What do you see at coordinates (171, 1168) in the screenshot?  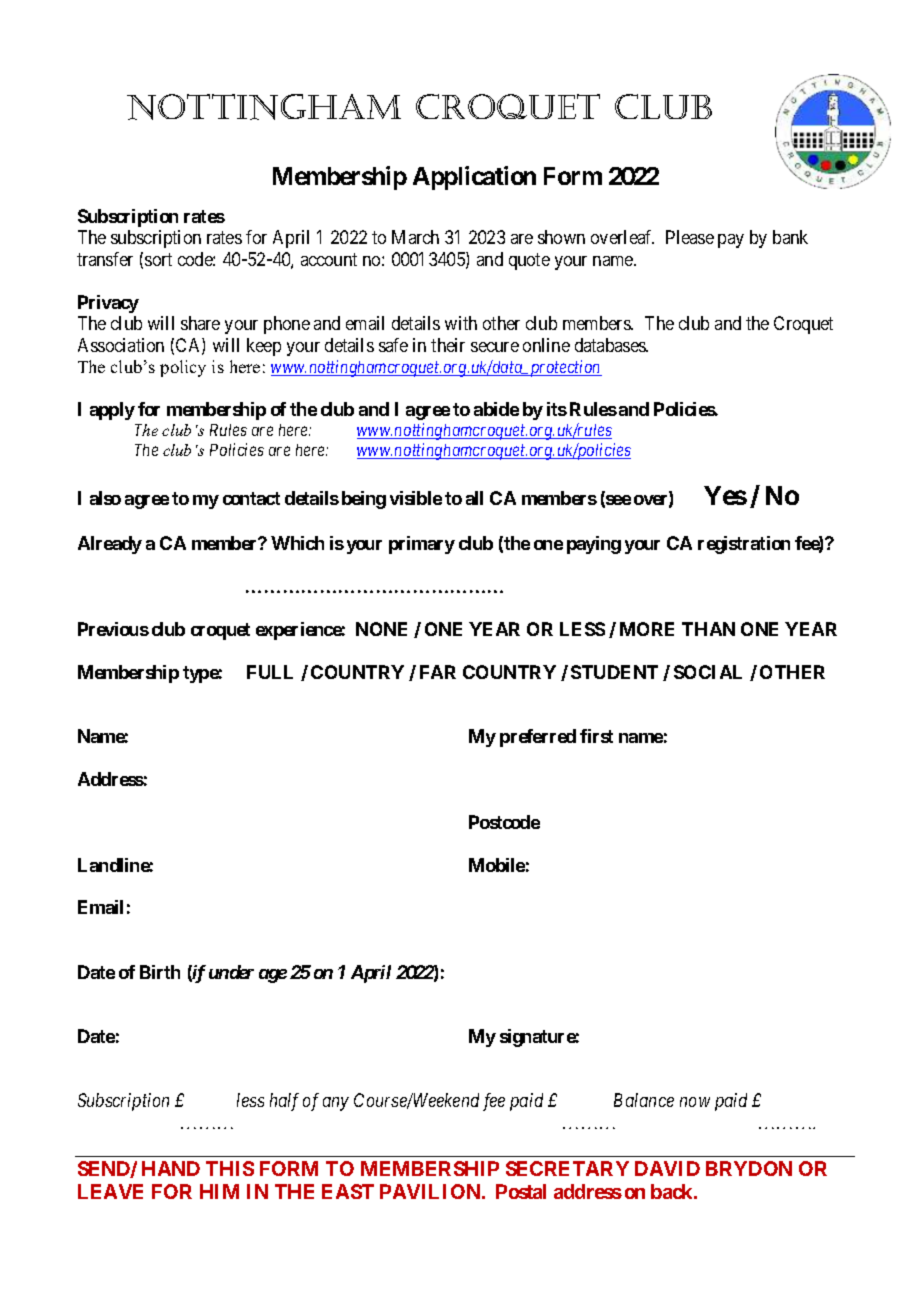 I see `HAND` at bounding box center [171, 1168].
